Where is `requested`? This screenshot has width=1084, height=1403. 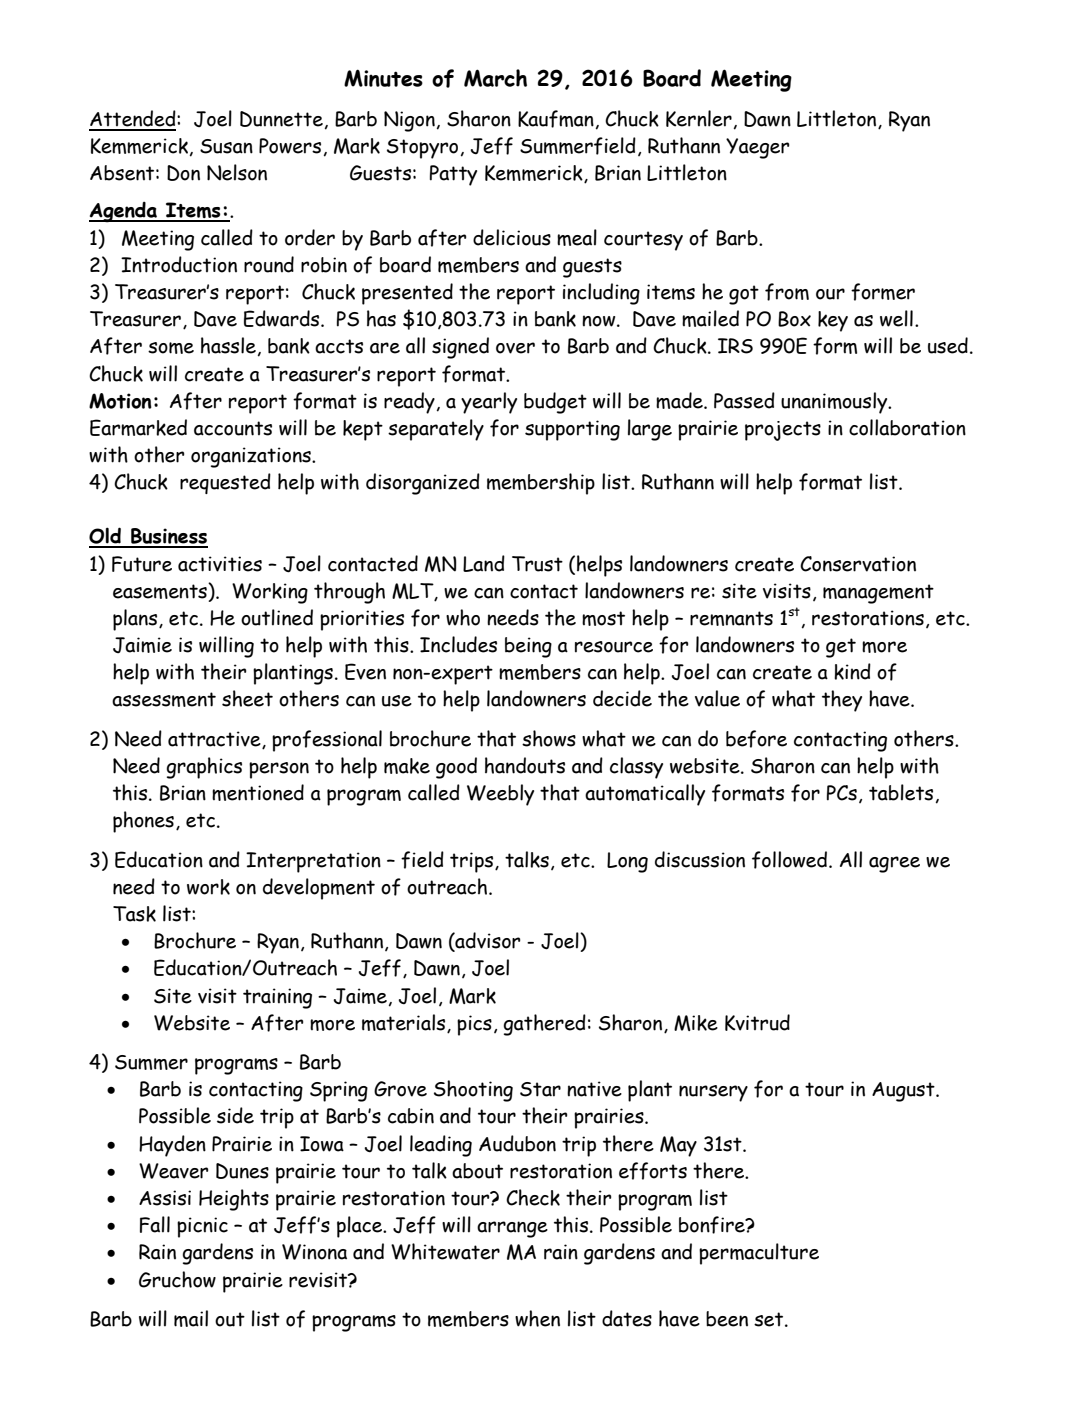 requested is located at coordinates (225, 483).
